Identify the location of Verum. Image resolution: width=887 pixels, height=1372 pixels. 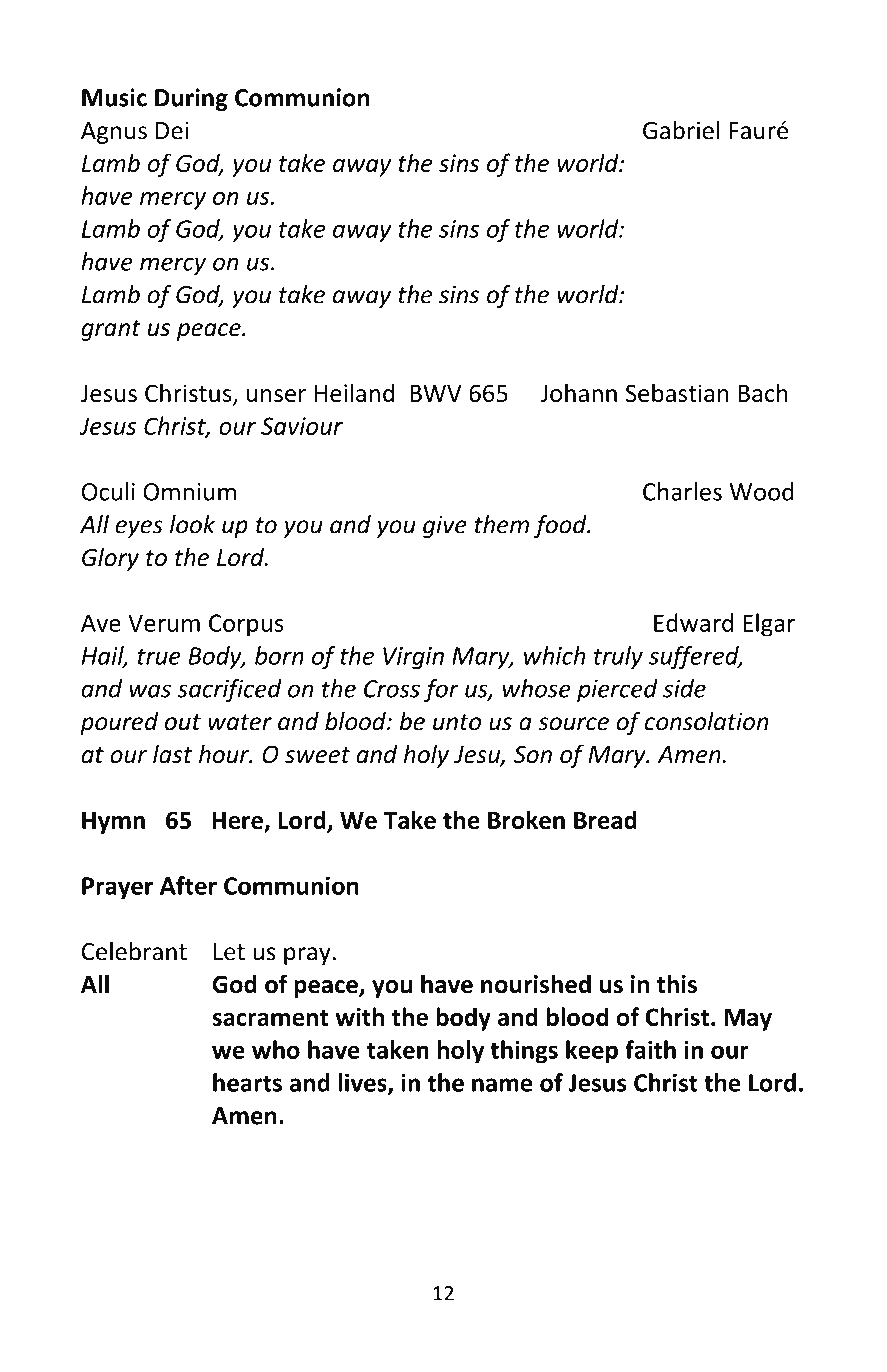
(164, 623).
